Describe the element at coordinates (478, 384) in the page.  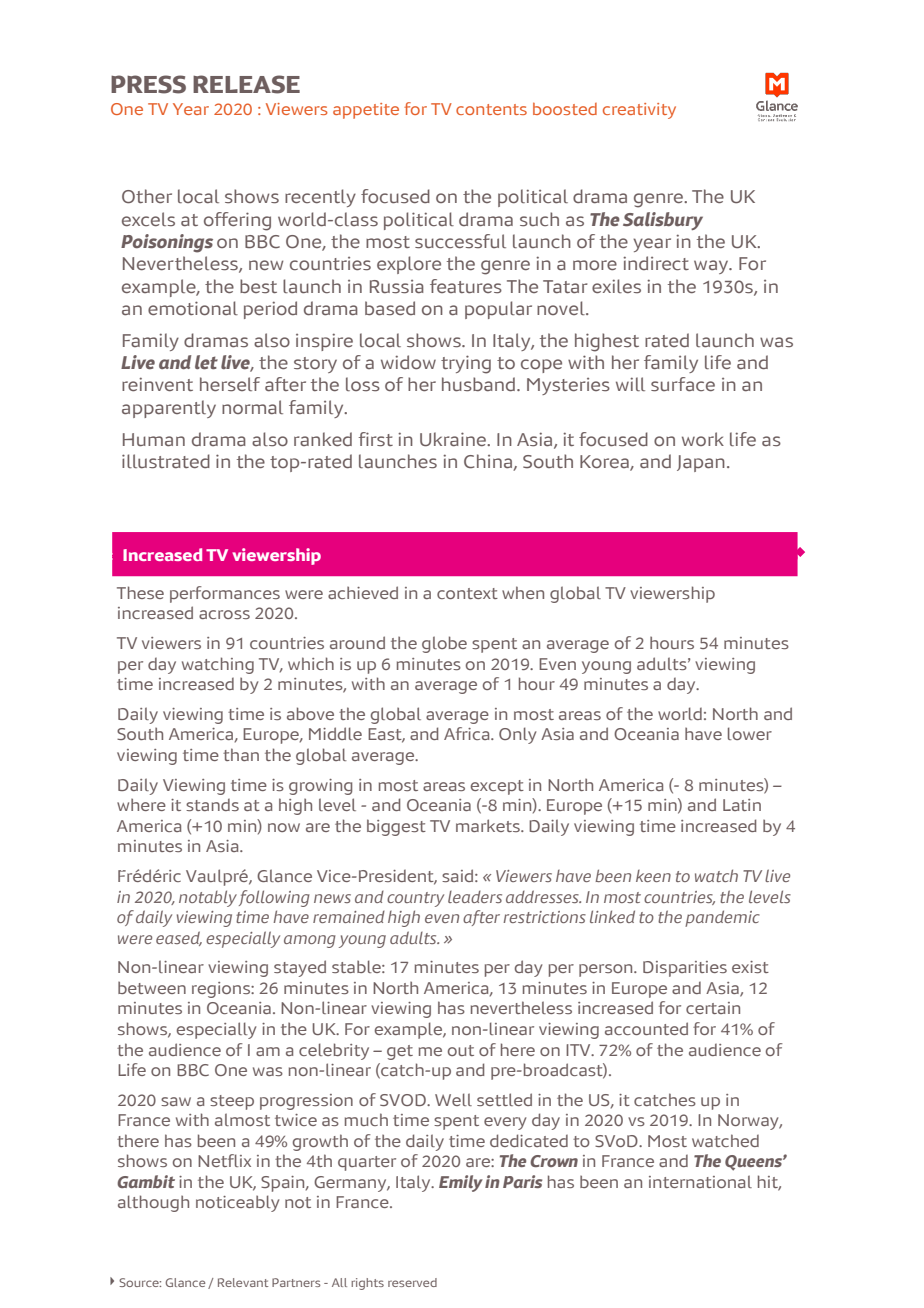
I see `husband` at that location.
